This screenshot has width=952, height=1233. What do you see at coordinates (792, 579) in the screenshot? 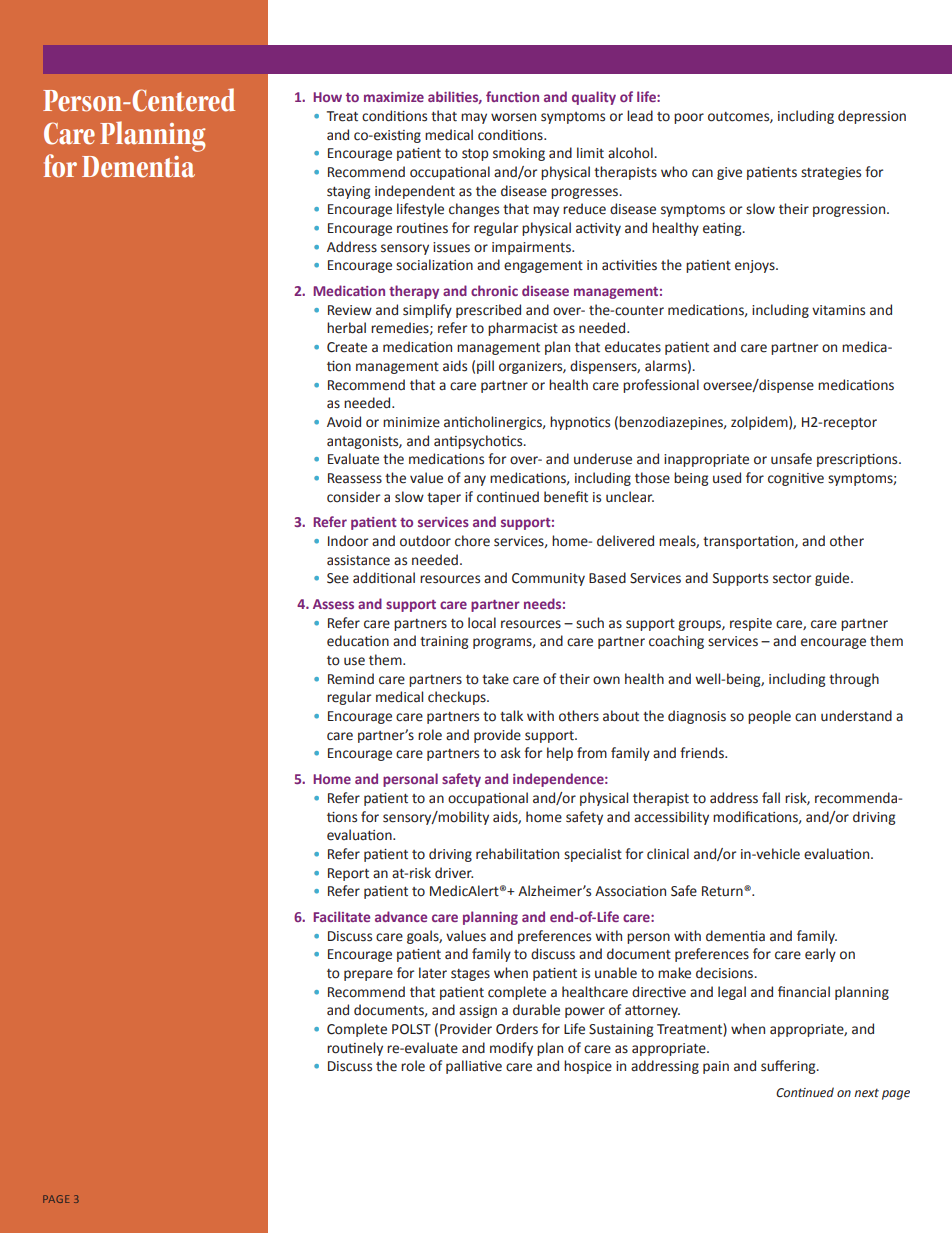
I see `sector` at bounding box center [792, 579].
